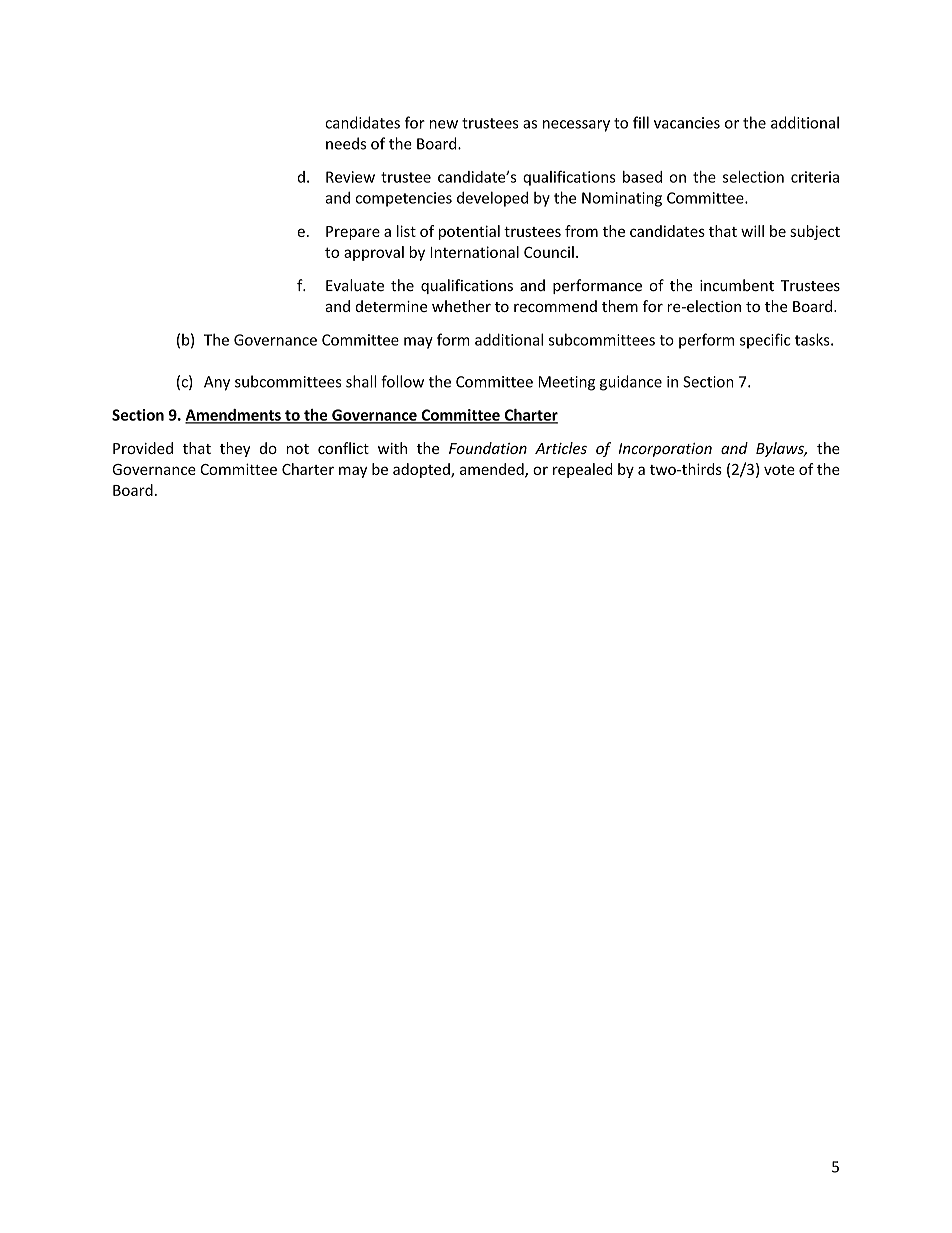 The width and height of the screenshot is (952, 1233). What do you see at coordinates (461, 306) in the screenshot?
I see `whether` at bounding box center [461, 306].
